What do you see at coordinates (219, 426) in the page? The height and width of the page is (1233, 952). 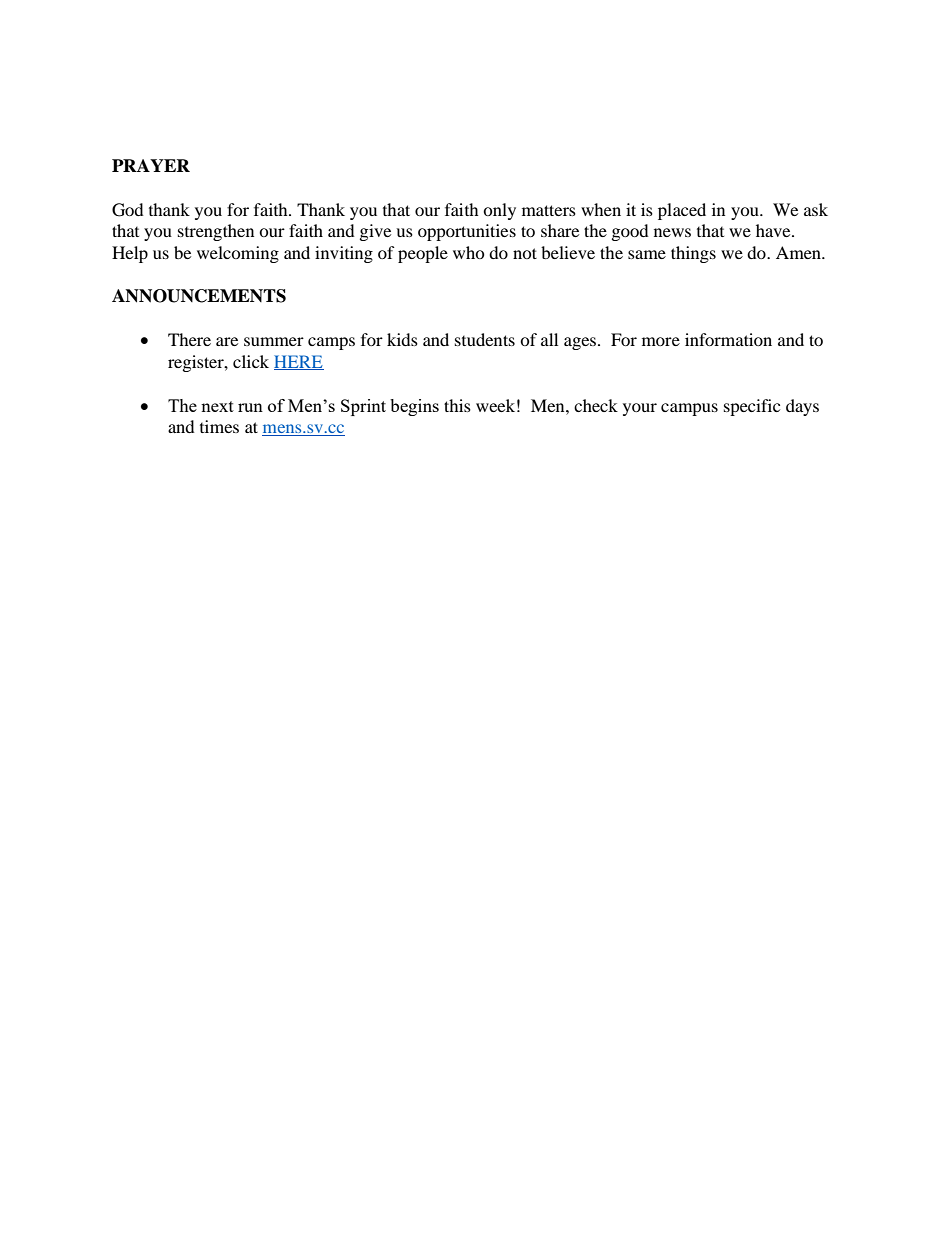 I see `times` at bounding box center [219, 426].
